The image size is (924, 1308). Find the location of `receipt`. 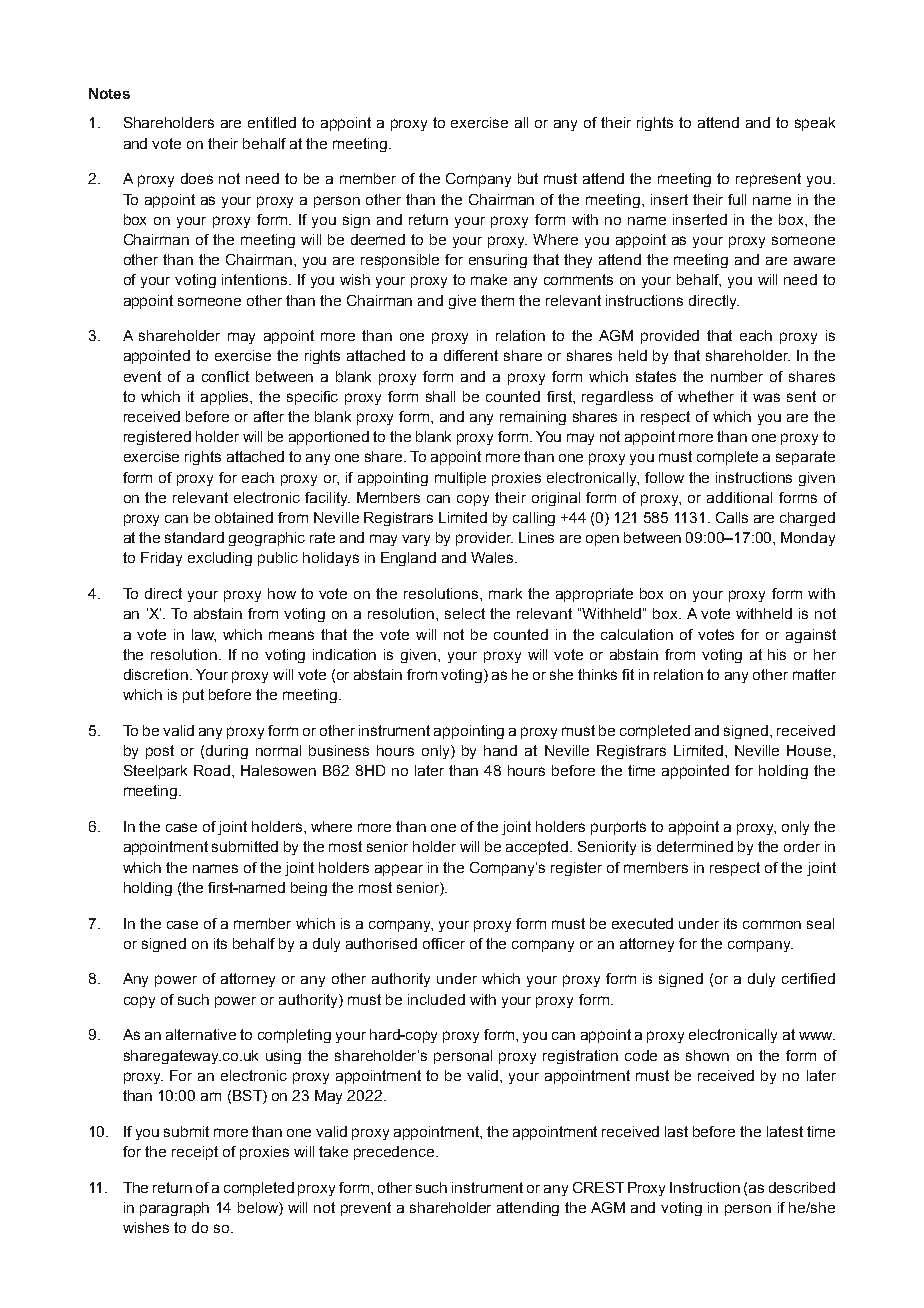

receipt is located at coordinates (195, 1153).
